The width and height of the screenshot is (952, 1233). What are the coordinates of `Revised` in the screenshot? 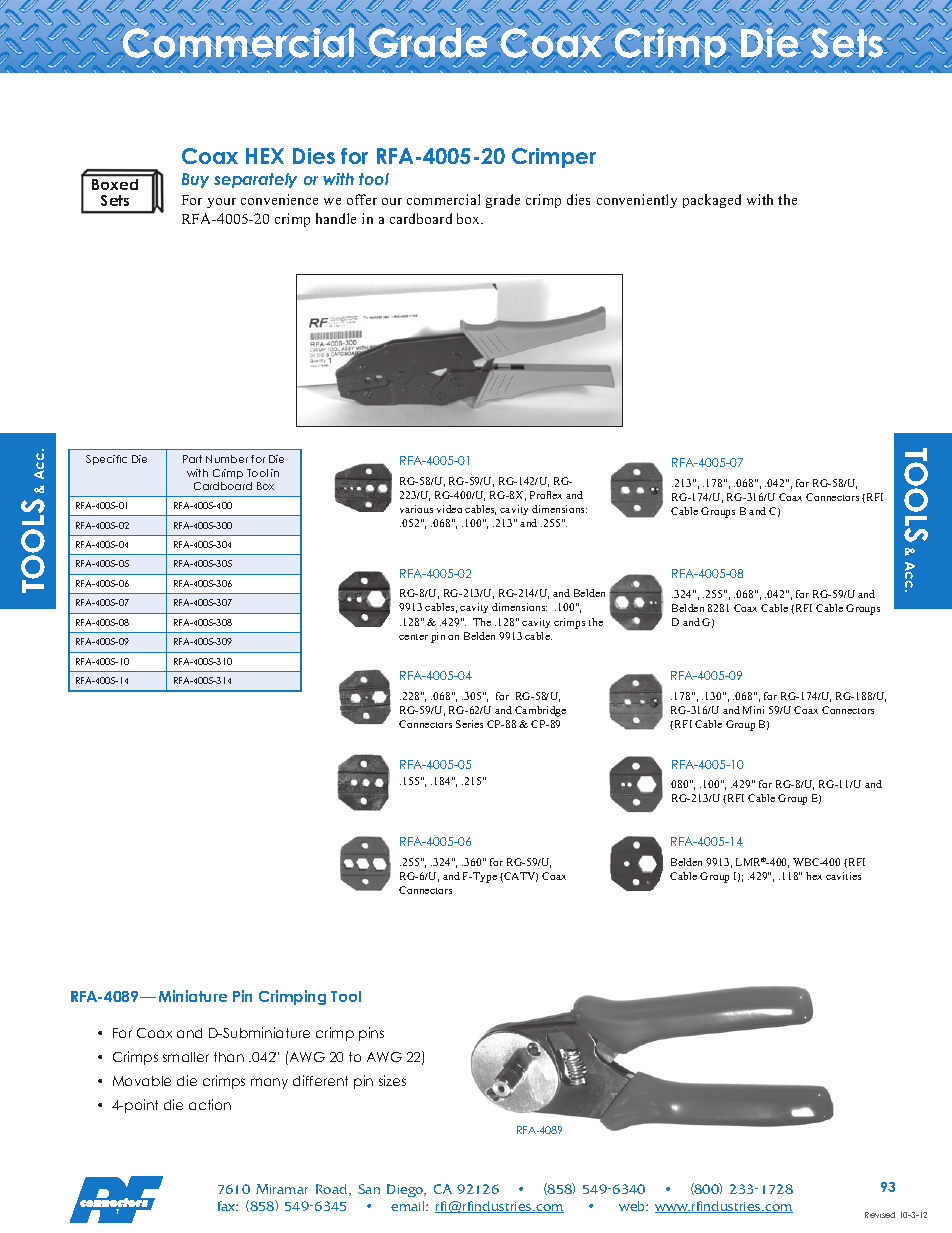 It's located at (880, 1215).
